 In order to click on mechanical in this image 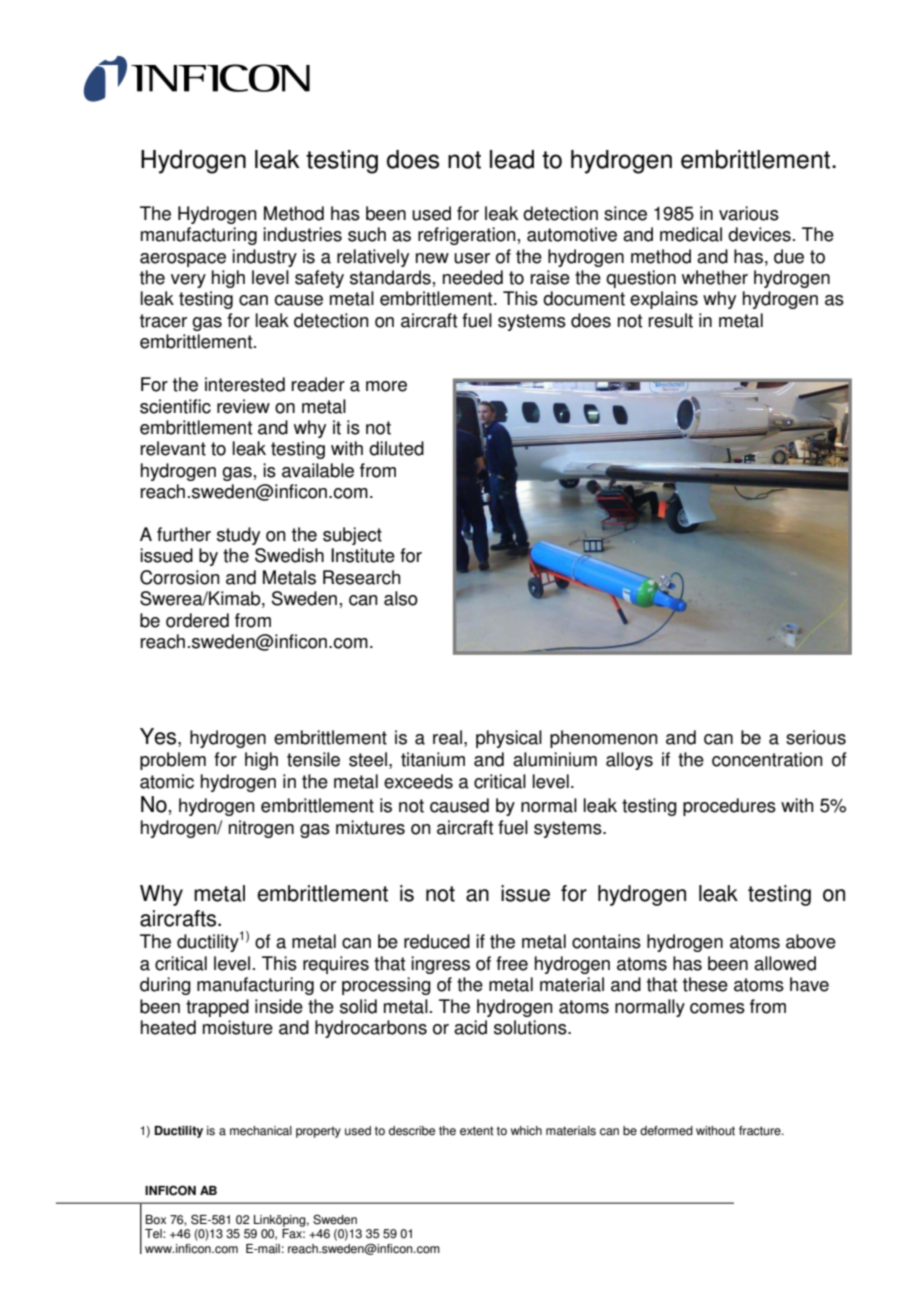, I will do `click(261, 1131)`.
